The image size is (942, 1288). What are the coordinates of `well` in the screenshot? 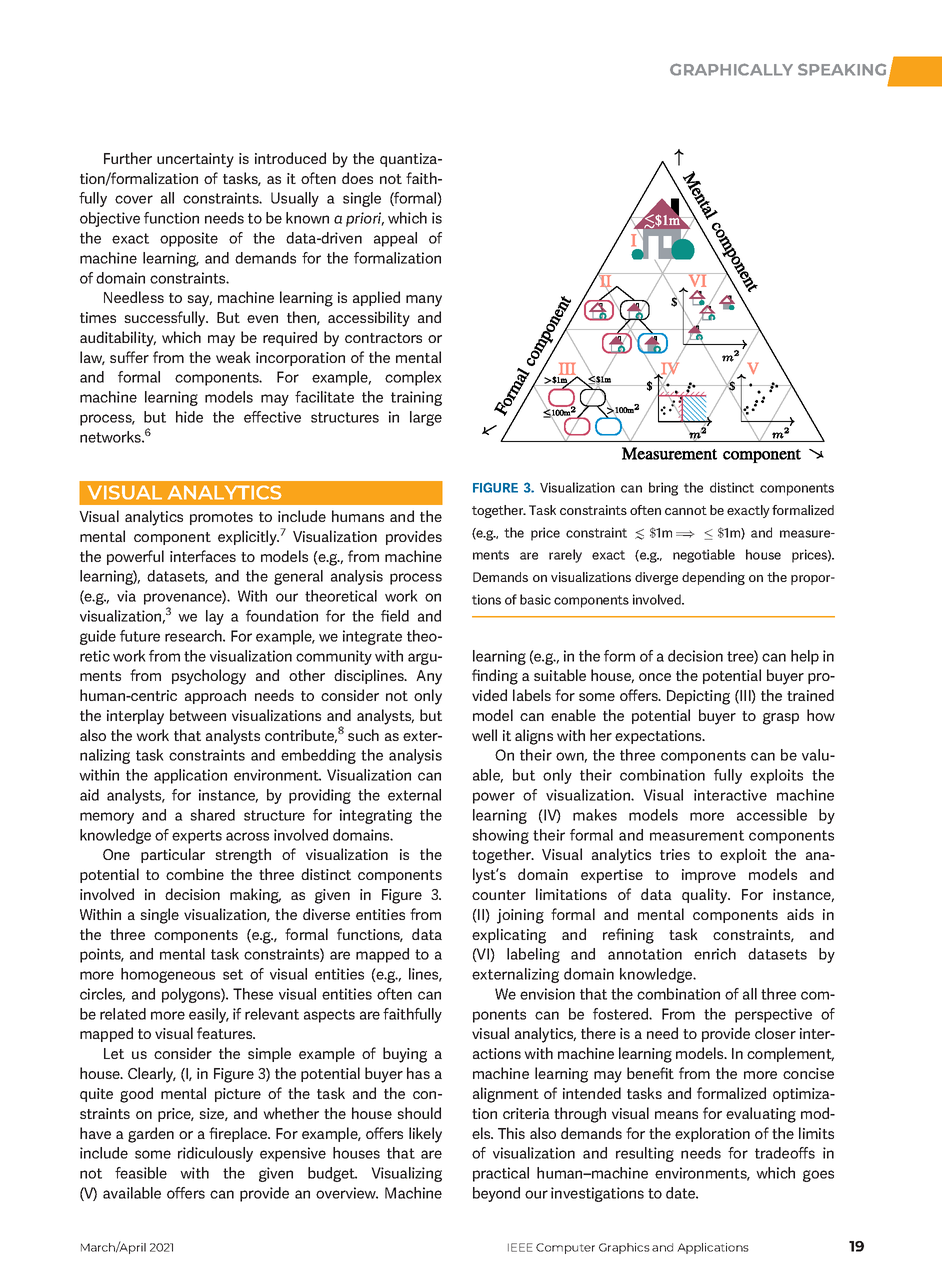 It's located at (484, 735).
